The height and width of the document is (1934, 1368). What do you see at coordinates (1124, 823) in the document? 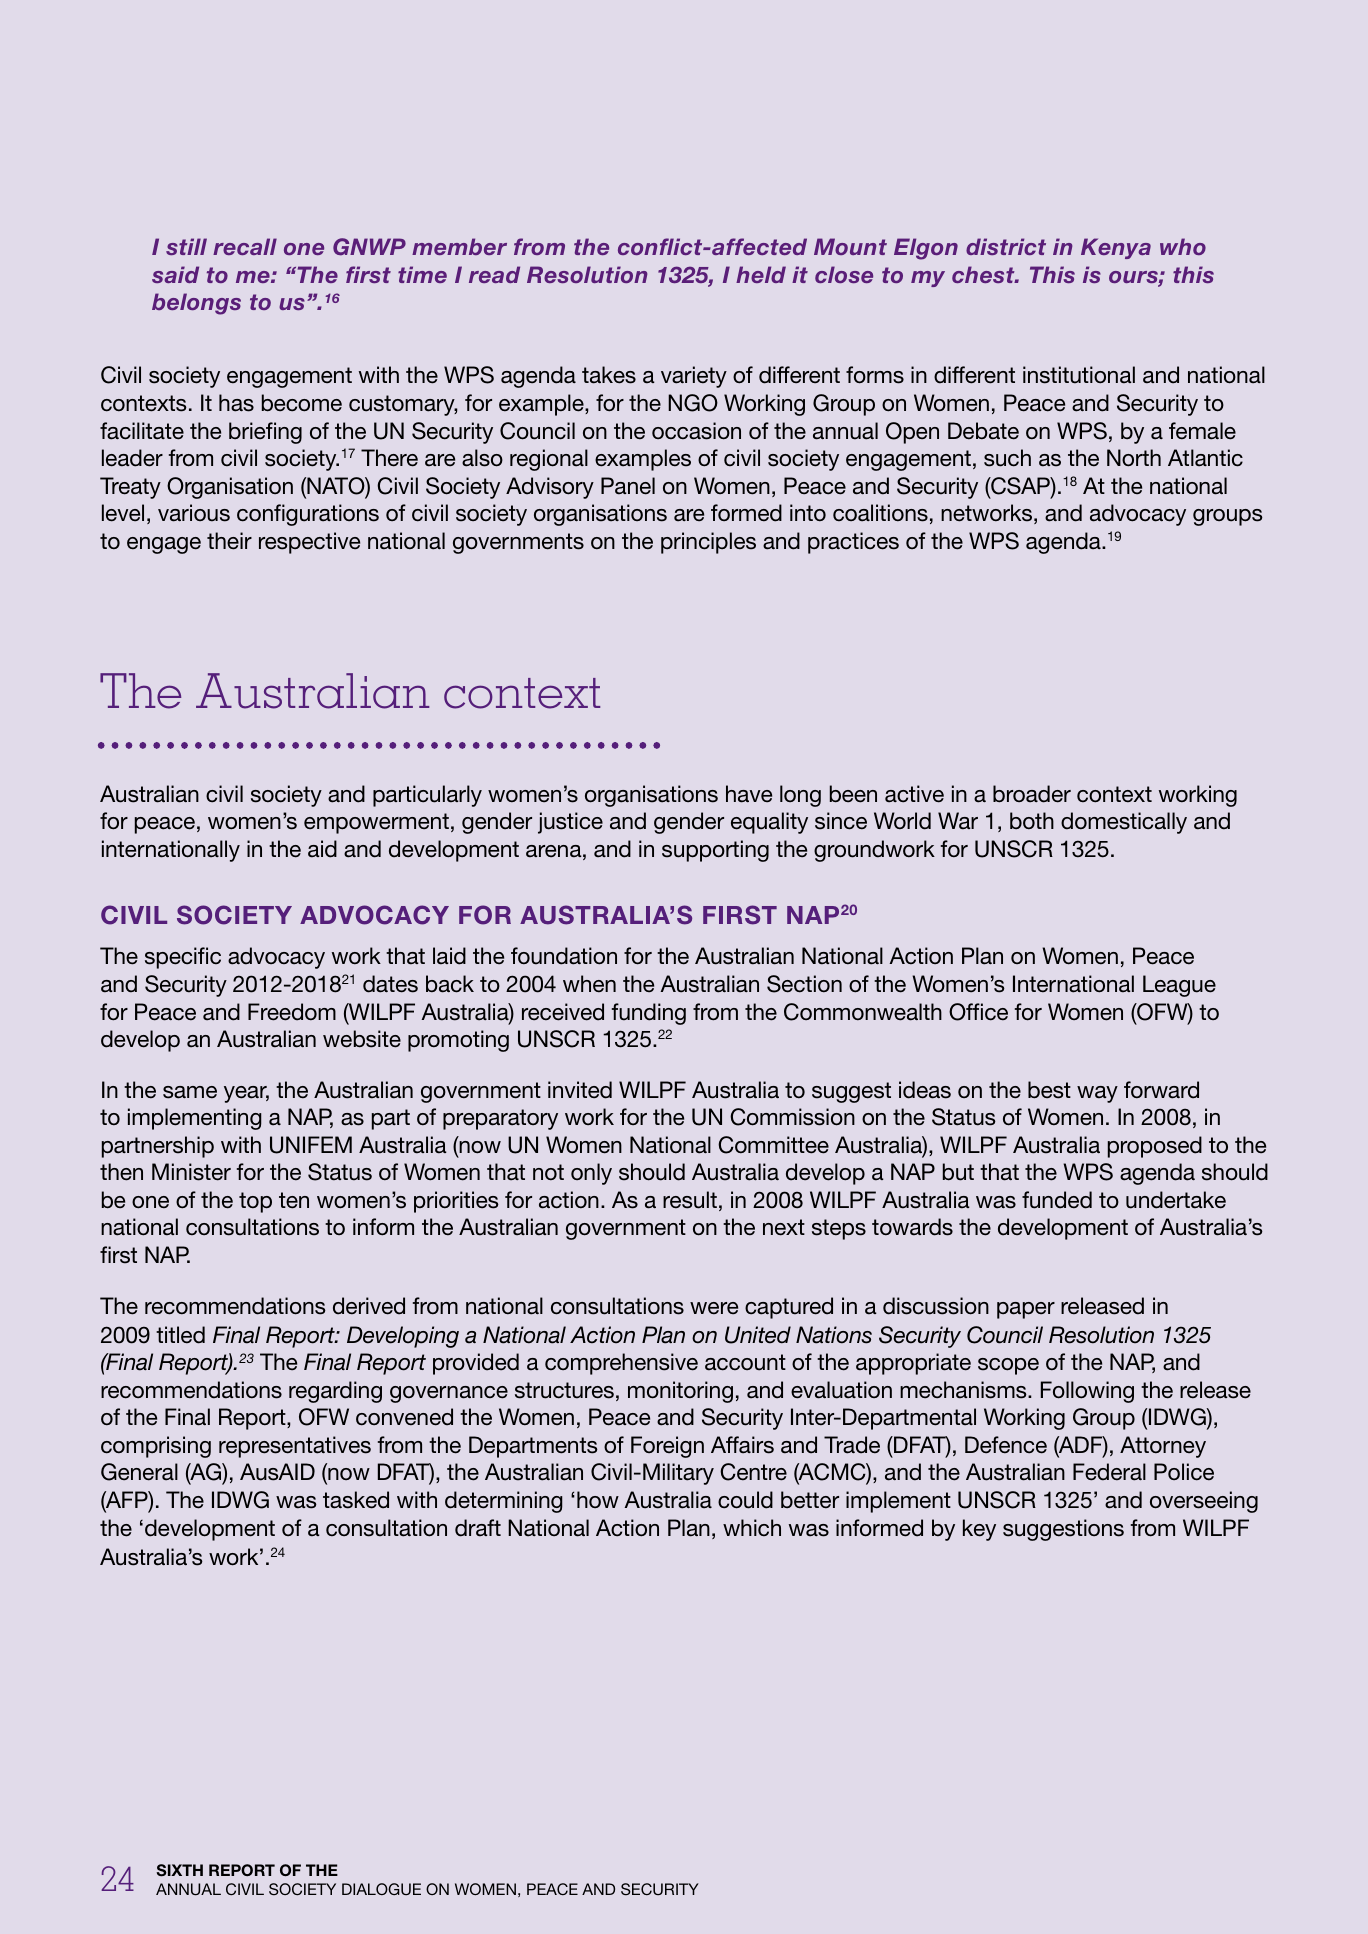
I see `domestically` at bounding box center [1124, 823].
